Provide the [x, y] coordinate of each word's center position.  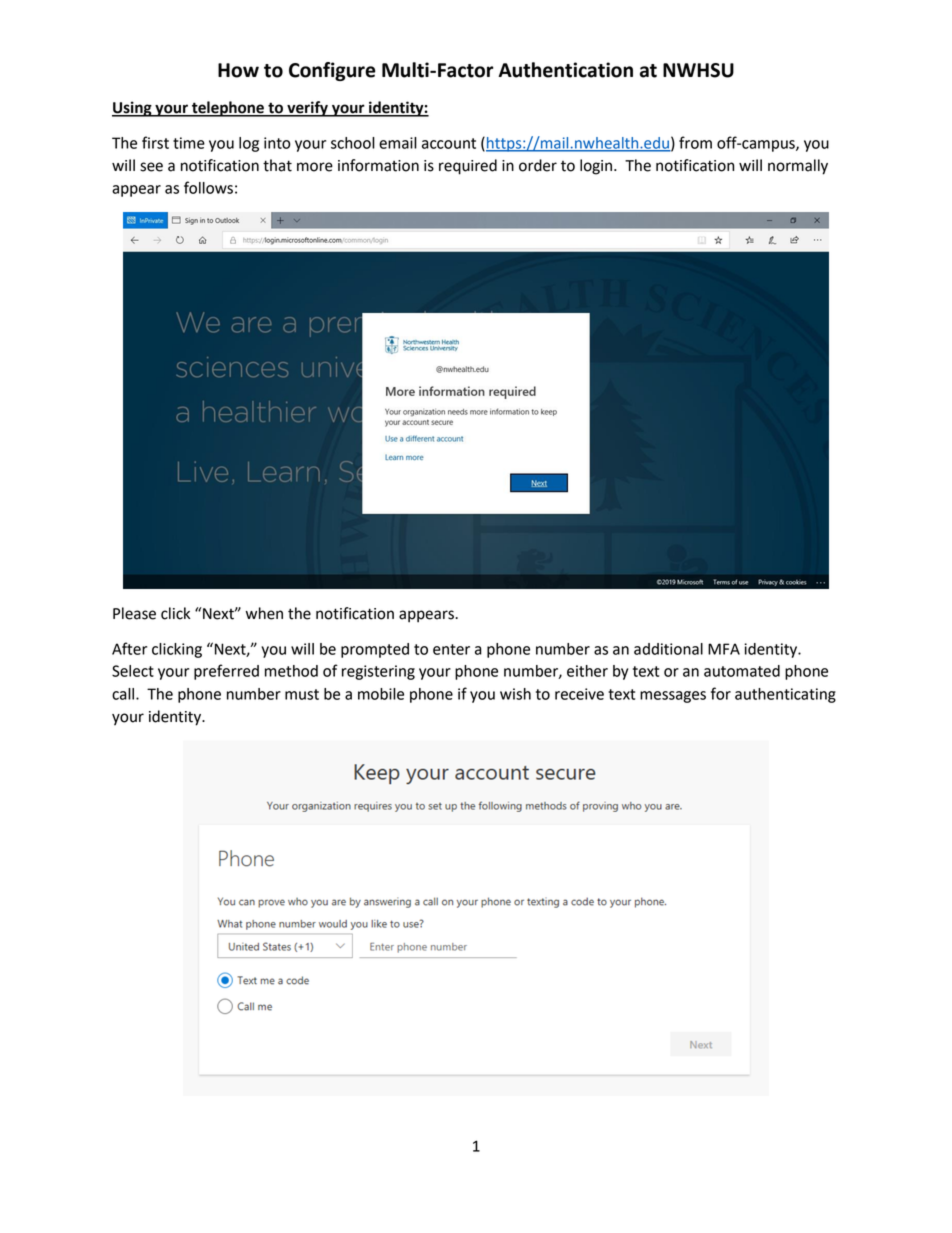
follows [208, 187]
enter [451, 649]
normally [798, 167]
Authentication [565, 70]
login [597, 167]
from [695, 142]
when [264, 613]
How [238, 70]
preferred [226, 672]
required [468, 167]
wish [515, 694]
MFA [724, 649]
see [151, 167]
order [538, 165]
